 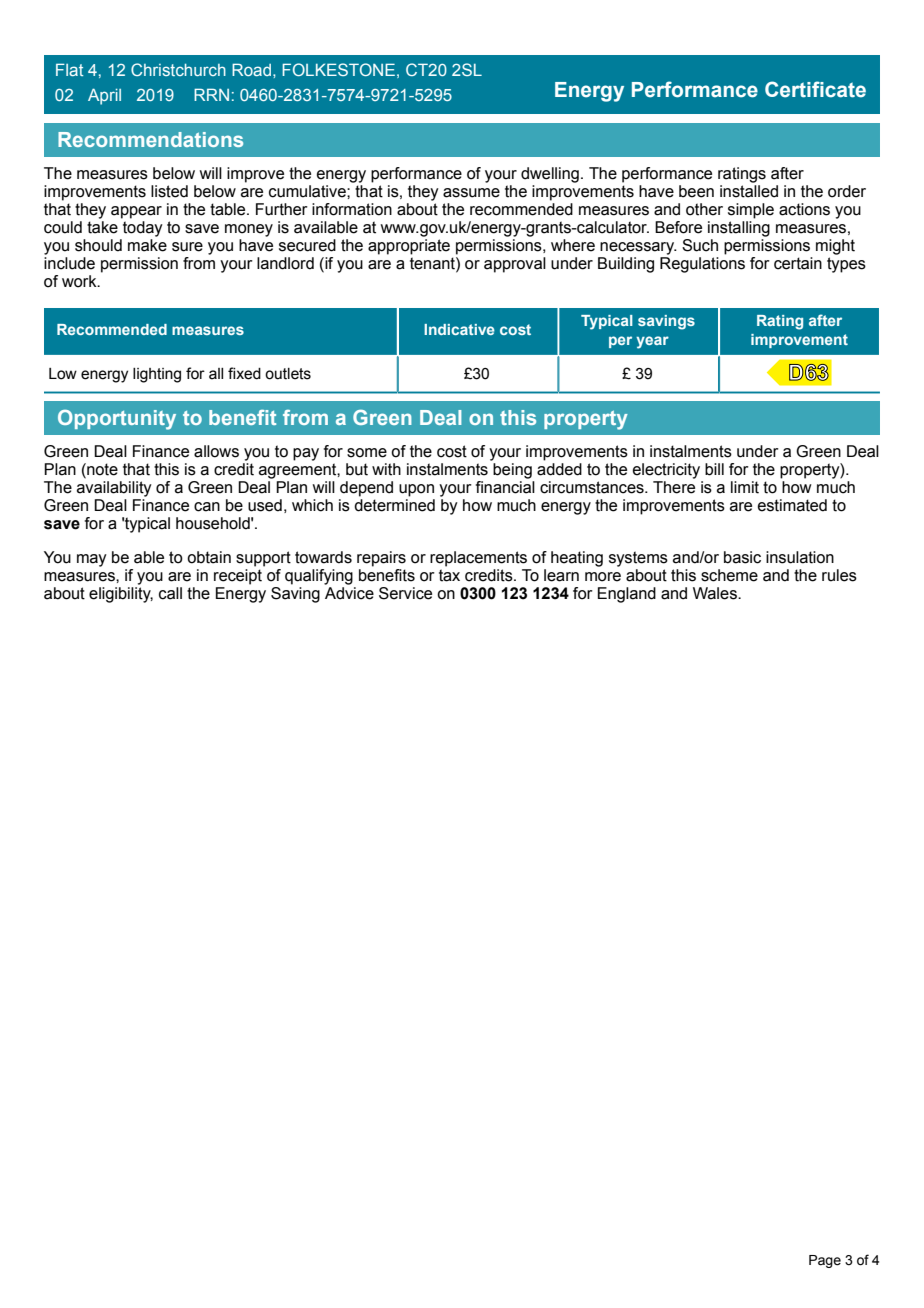 What do you see at coordinates (150, 139) in the document?
I see `Recommendations` at bounding box center [150, 139].
